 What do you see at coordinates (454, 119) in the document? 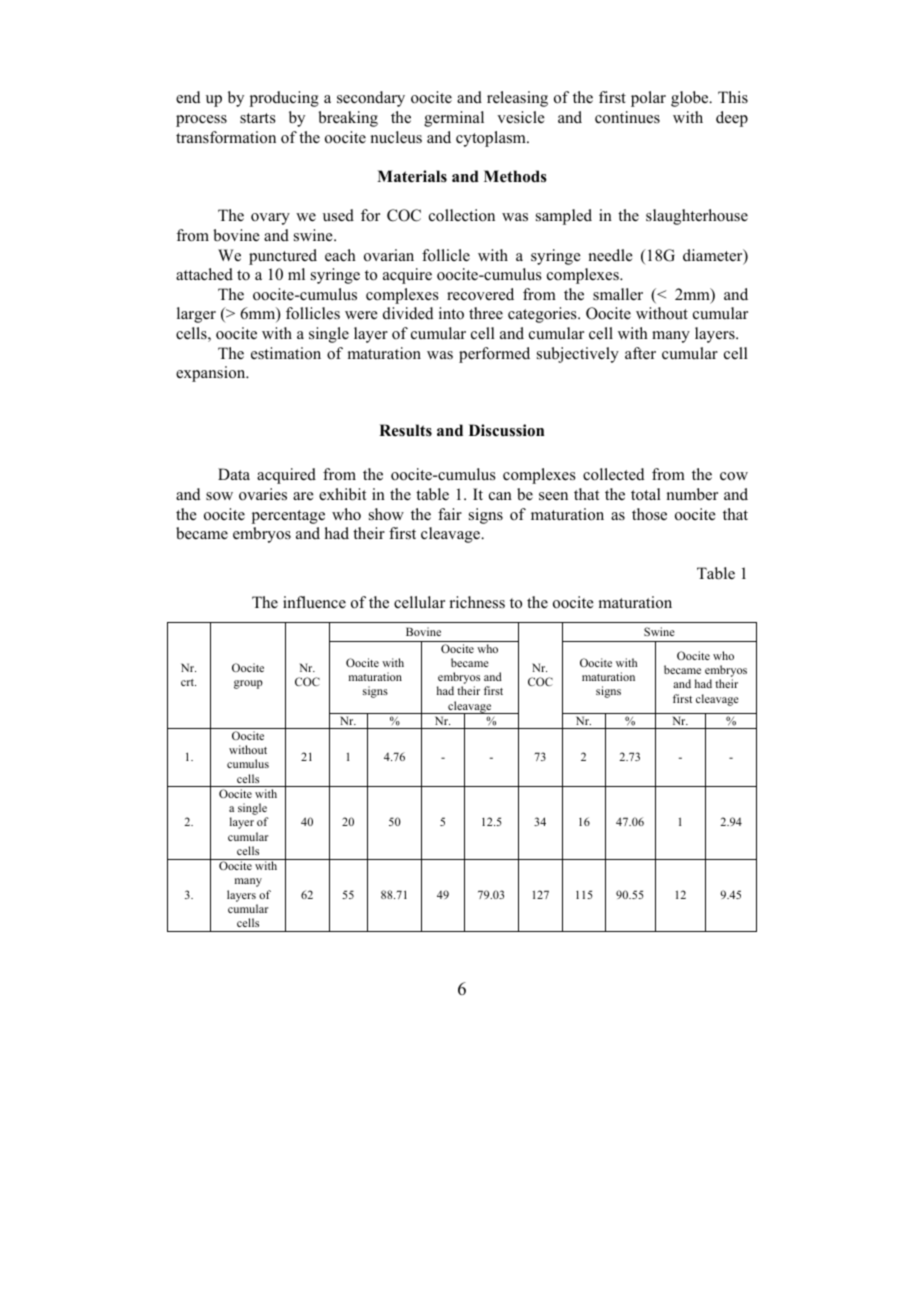
I see `germinal` at bounding box center [454, 119].
